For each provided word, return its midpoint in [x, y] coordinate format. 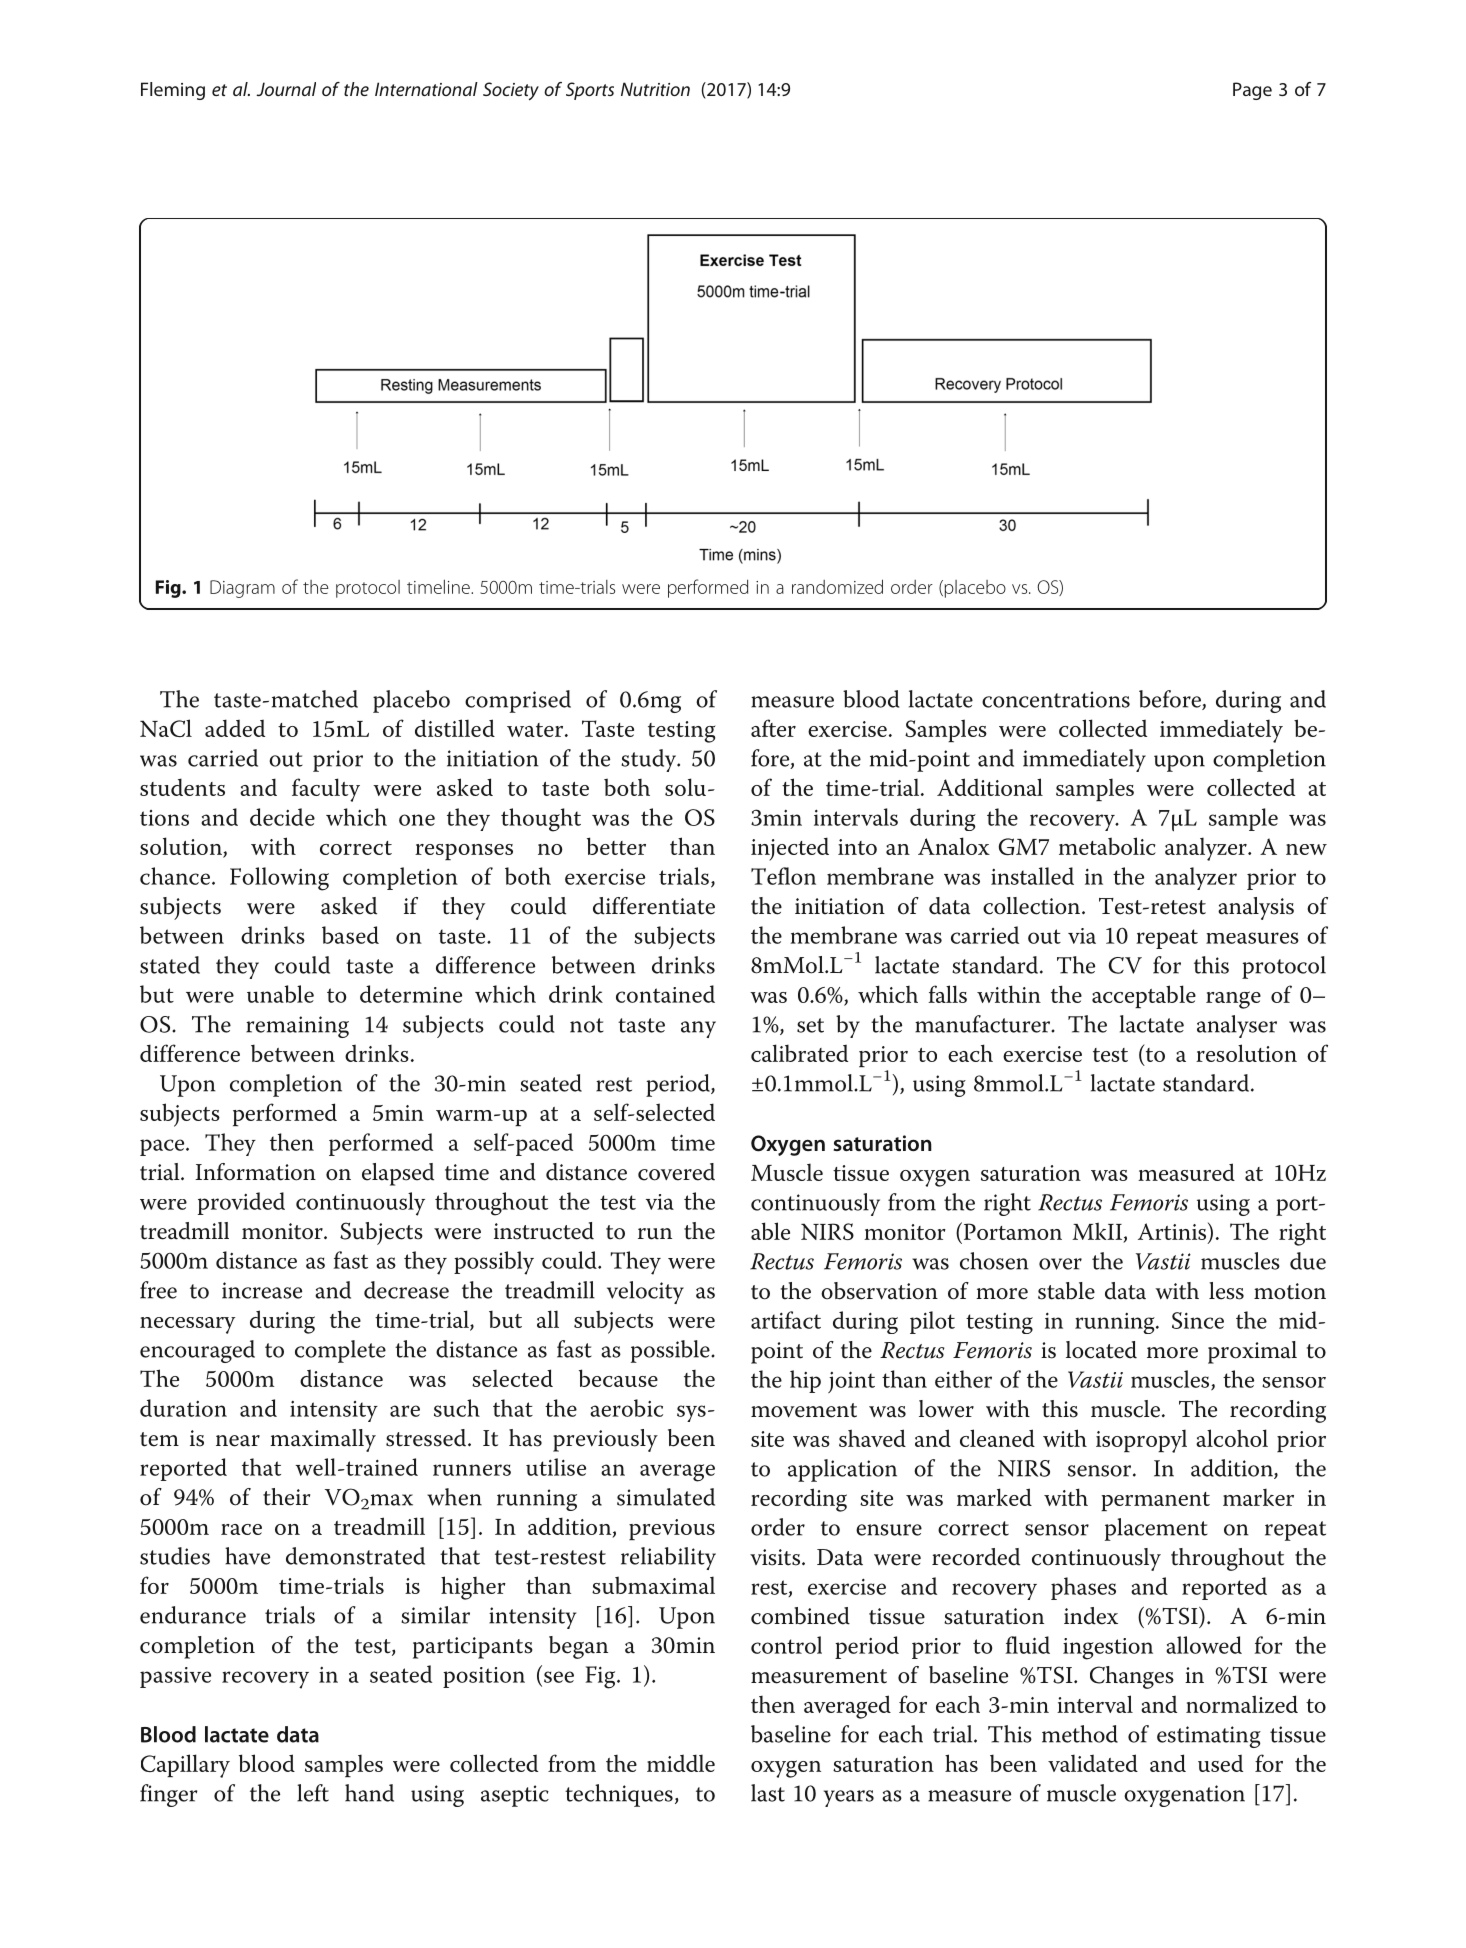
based [350, 935]
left [313, 1793]
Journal [286, 89]
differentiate [654, 906]
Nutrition [655, 89]
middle [681, 1763]
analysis [1256, 908]
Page [1252, 91]
